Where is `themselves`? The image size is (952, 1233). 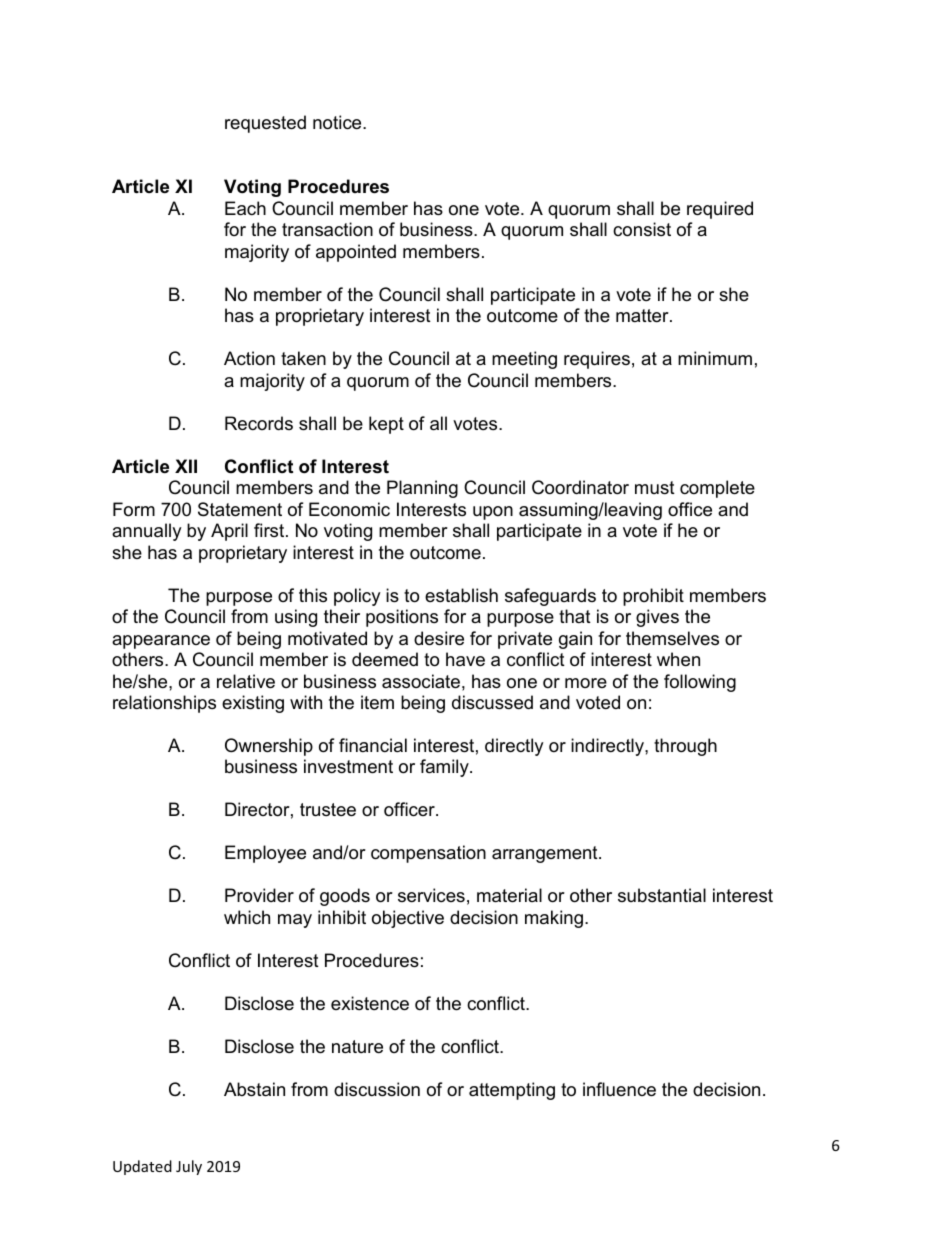 themselves is located at coordinates (672, 638).
